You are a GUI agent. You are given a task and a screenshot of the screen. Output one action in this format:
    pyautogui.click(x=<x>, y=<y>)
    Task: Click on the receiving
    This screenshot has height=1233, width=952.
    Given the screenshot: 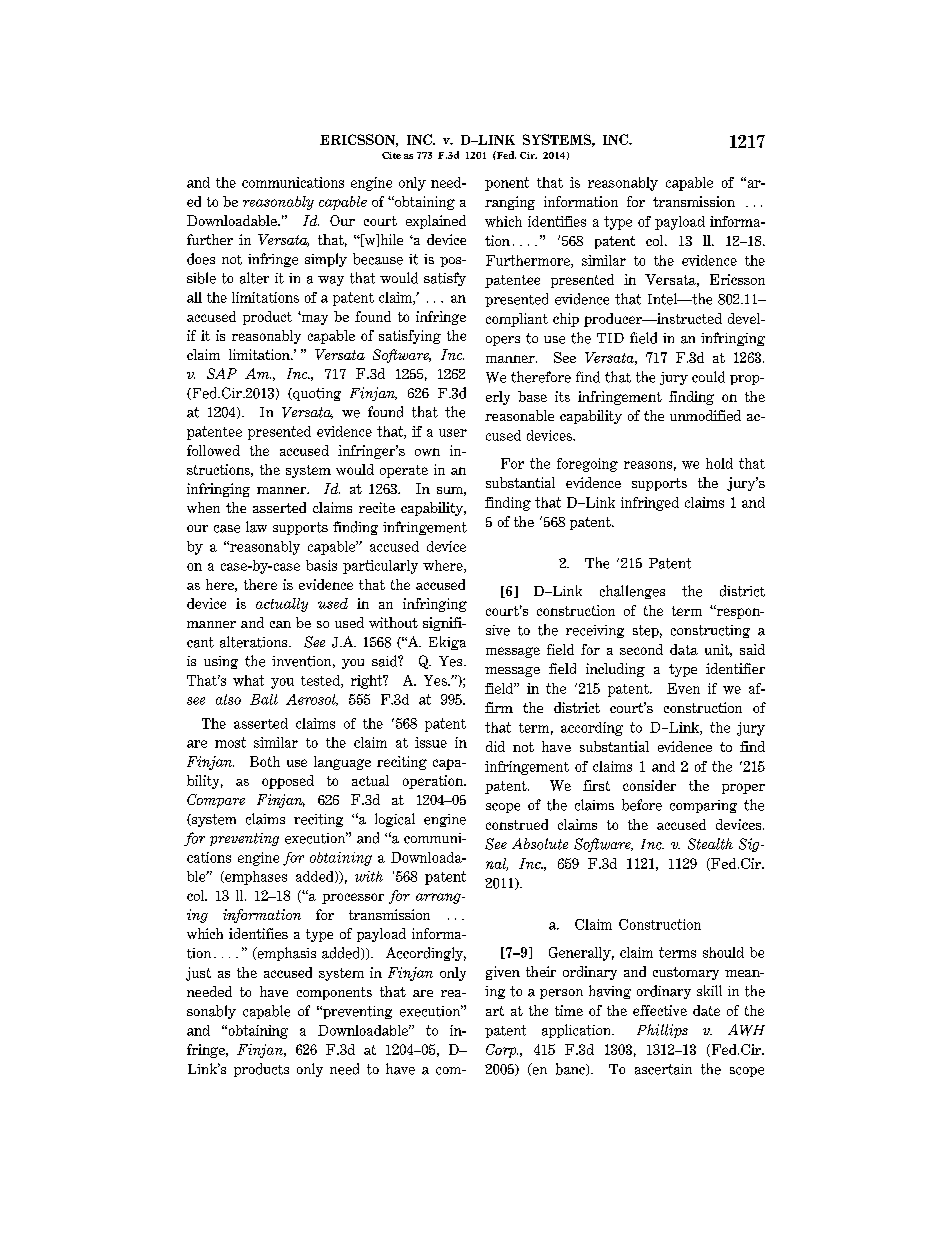 What is the action you would take?
    pyautogui.click(x=595, y=631)
